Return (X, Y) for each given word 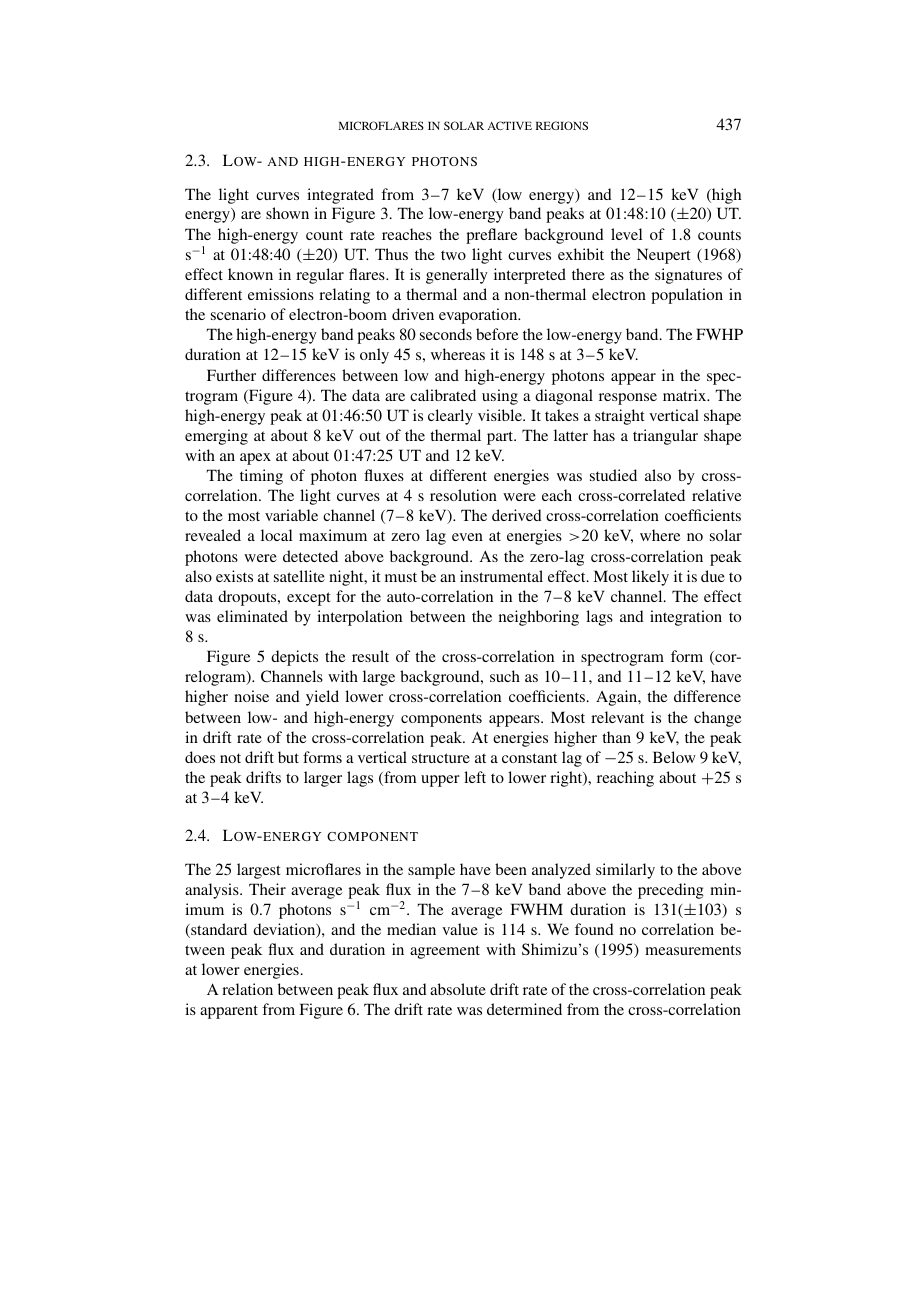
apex (255, 459)
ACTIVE (509, 125)
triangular (665, 437)
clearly (450, 417)
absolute (458, 989)
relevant (617, 717)
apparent (229, 1012)
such (505, 676)
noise (251, 696)
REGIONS (562, 125)
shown (287, 213)
